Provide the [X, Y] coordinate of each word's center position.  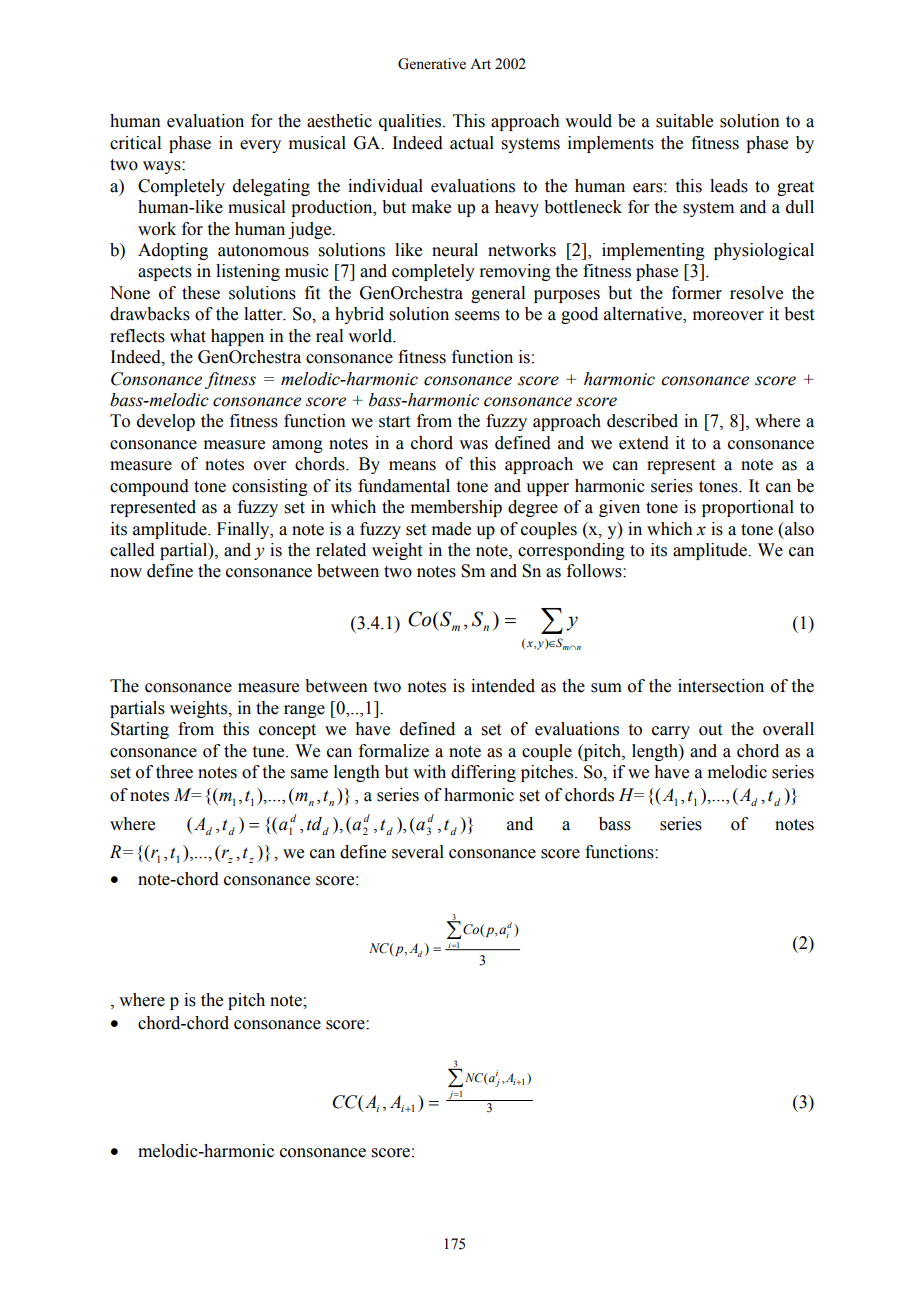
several [418, 852]
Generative [432, 64]
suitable [684, 121]
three [174, 772]
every [260, 146]
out [710, 730]
